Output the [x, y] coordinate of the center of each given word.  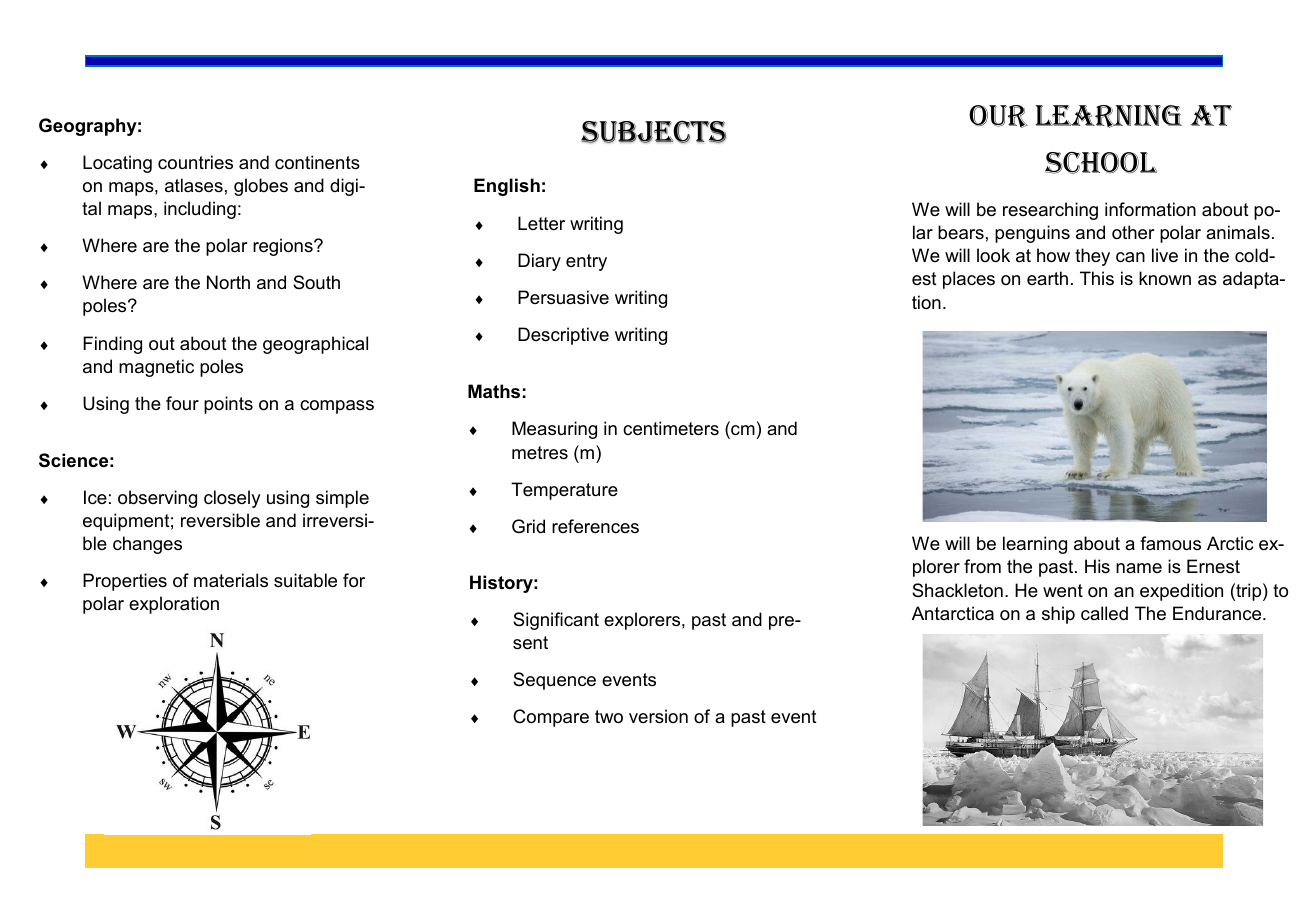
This [1097, 278]
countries [195, 162]
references [595, 526]
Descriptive [563, 336]
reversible [220, 520]
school [1101, 163]
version [658, 716]
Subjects [653, 132]
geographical [315, 345]
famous [1170, 543]
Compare [551, 718]
